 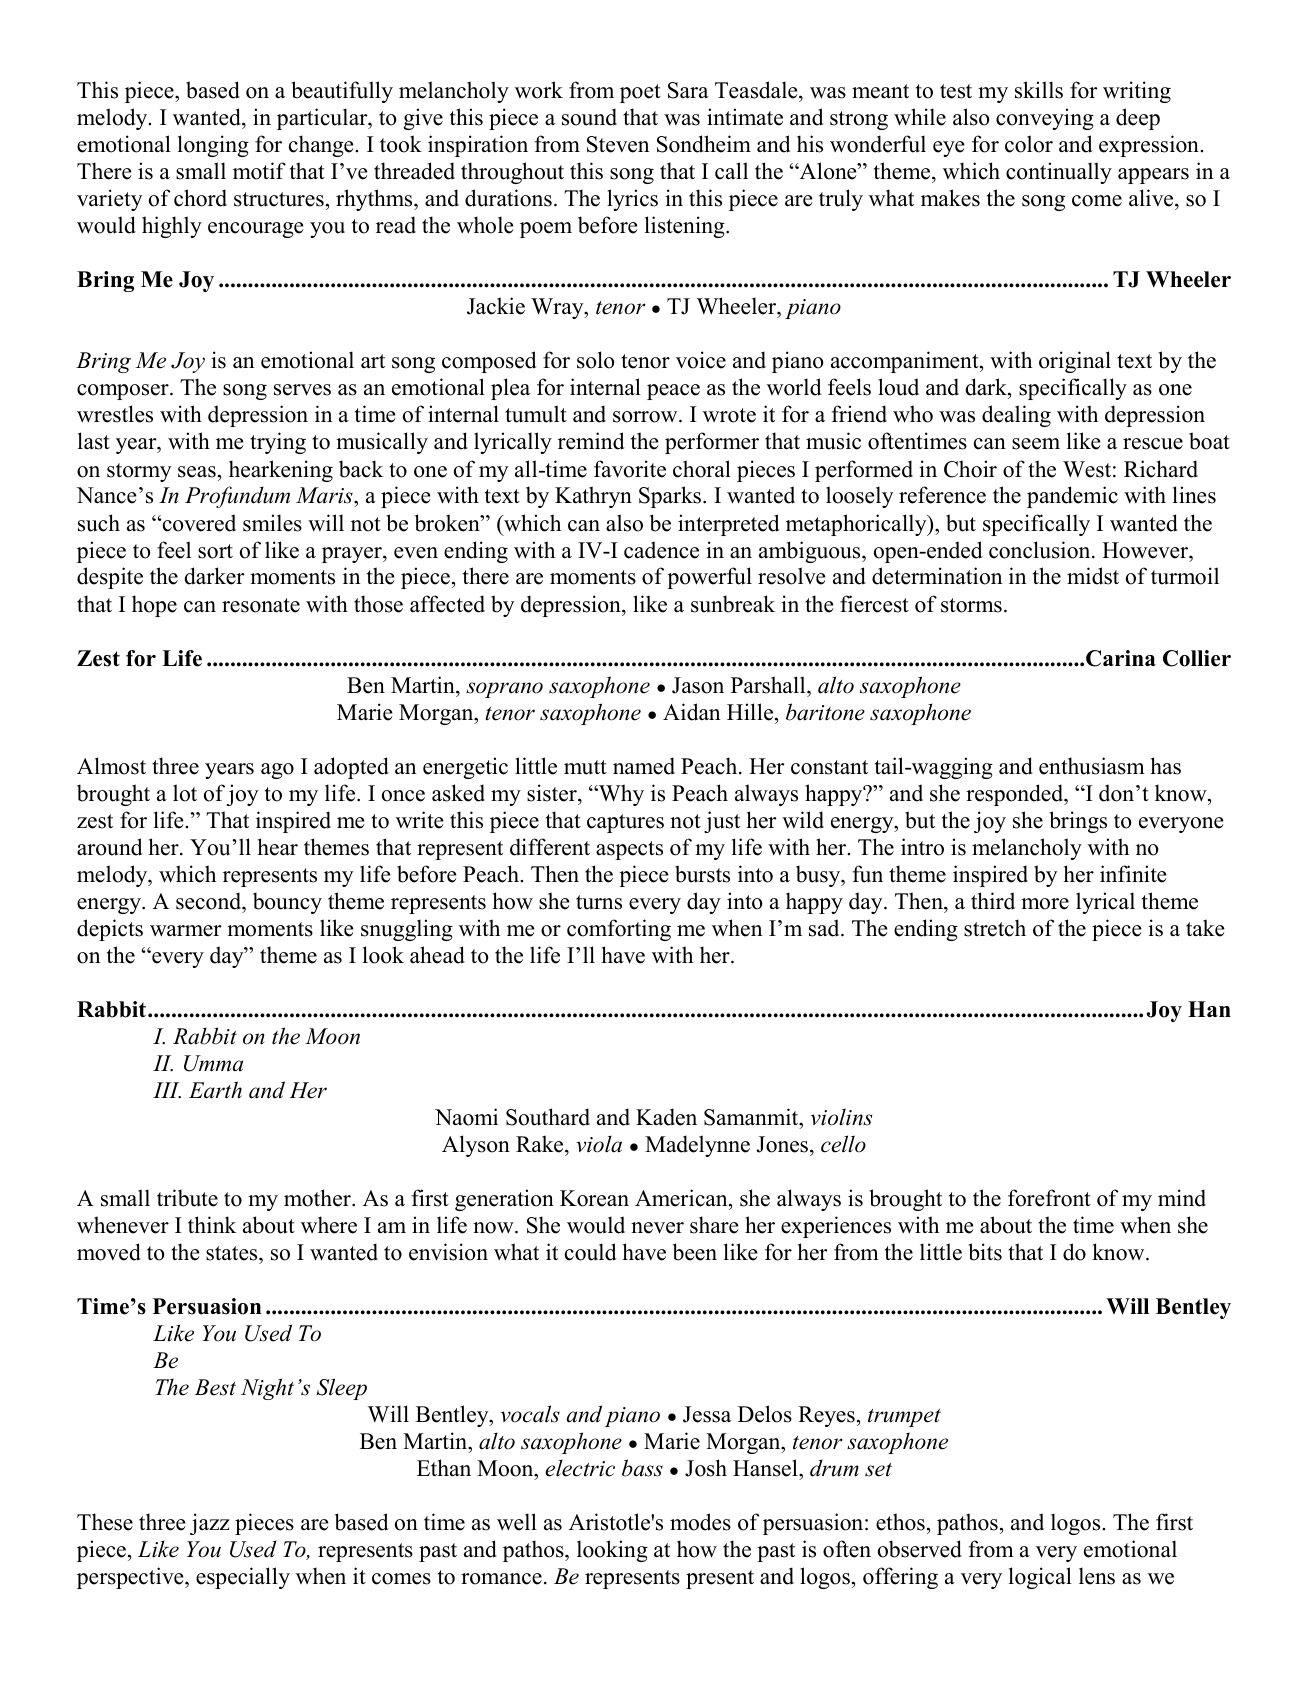 I want to click on Sondheim, so click(x=704, y=144).
